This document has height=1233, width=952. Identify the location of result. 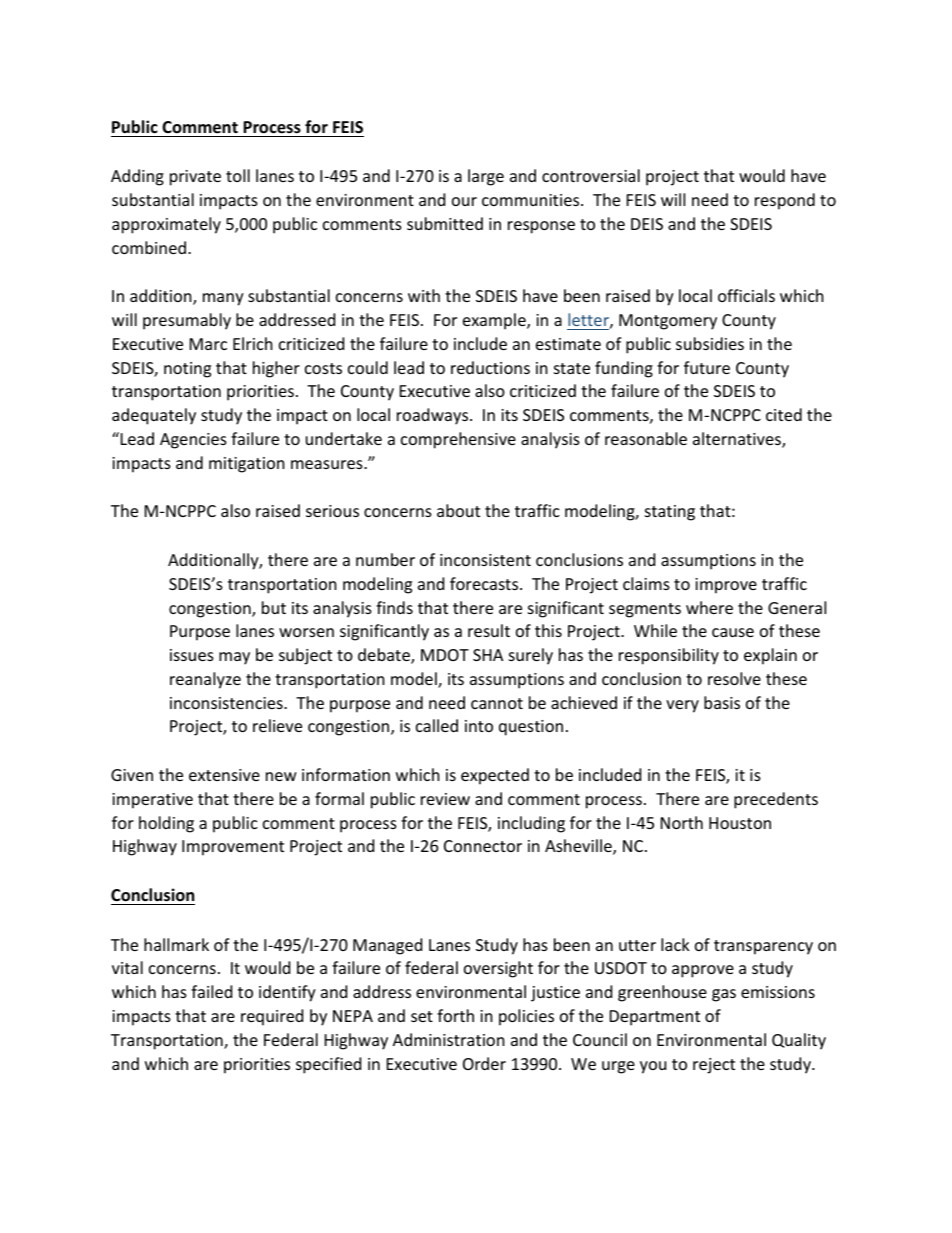
(489, 630).
